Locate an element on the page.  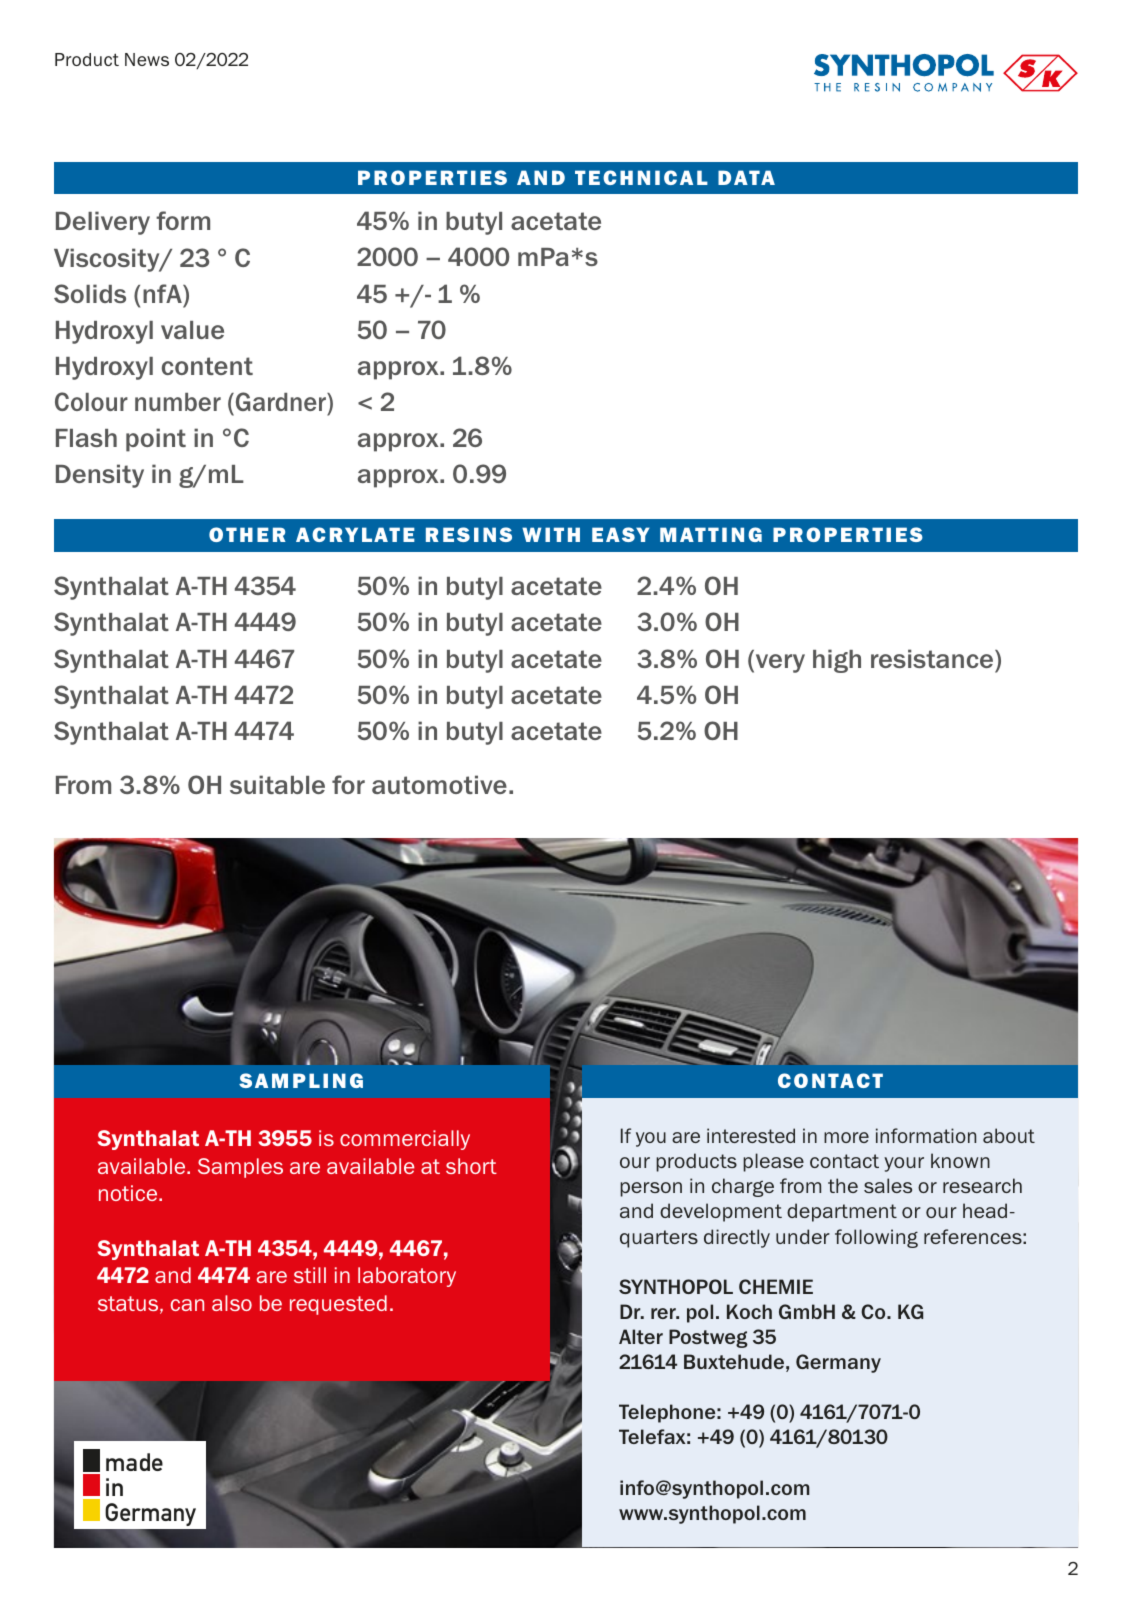
high is located at coordinates (837, 661).
